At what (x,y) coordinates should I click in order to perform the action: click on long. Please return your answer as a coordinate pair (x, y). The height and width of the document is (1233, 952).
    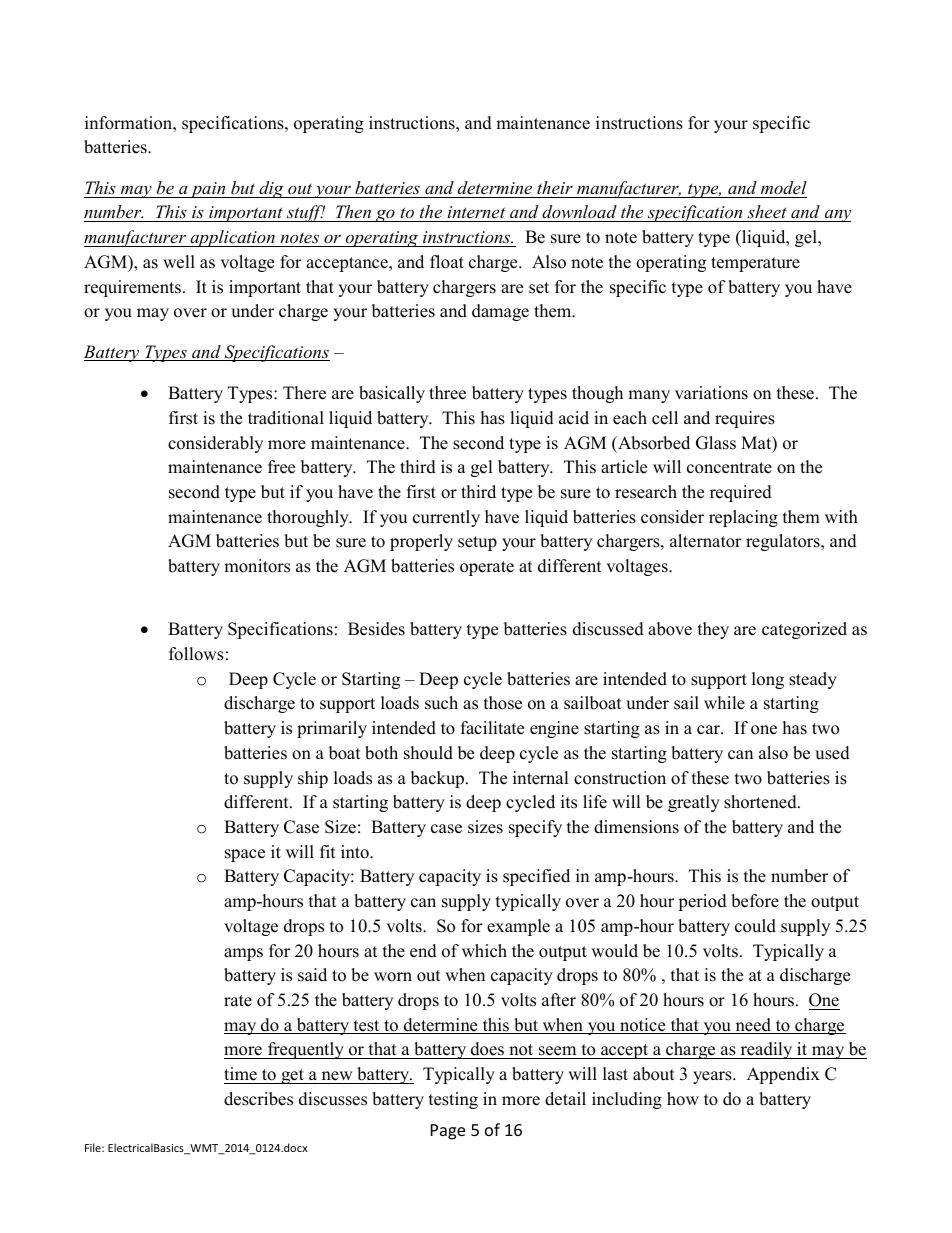
    Looking at the image, I should click on (768, 680).
